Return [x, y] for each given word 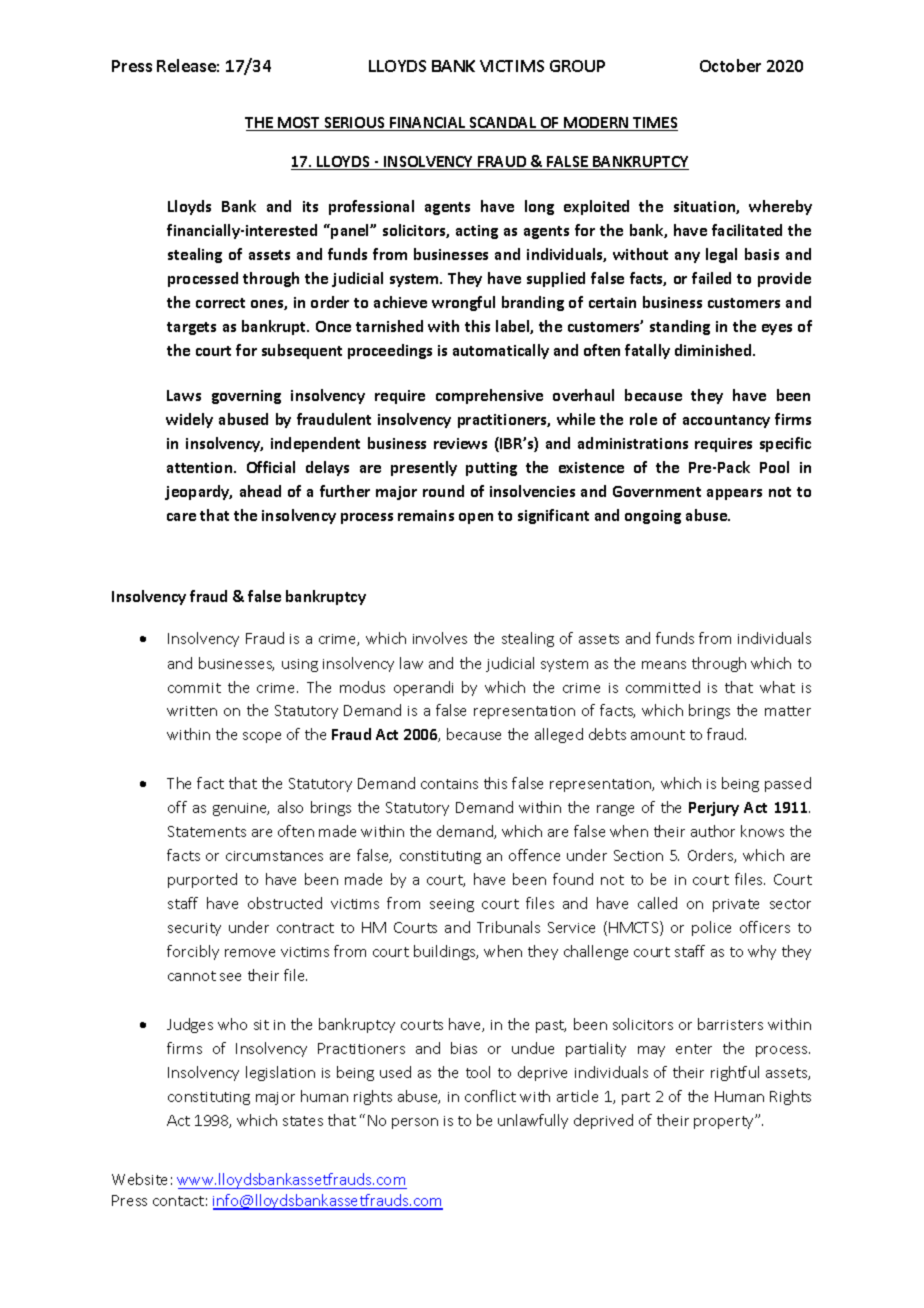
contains [449, 784]
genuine [241, 809]
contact [178, 1201]
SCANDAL [503, 124]
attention [201, 467]
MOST [299, 124]
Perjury [714, 809]
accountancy [726, 421]
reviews [460, 443]
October [730, 65]
